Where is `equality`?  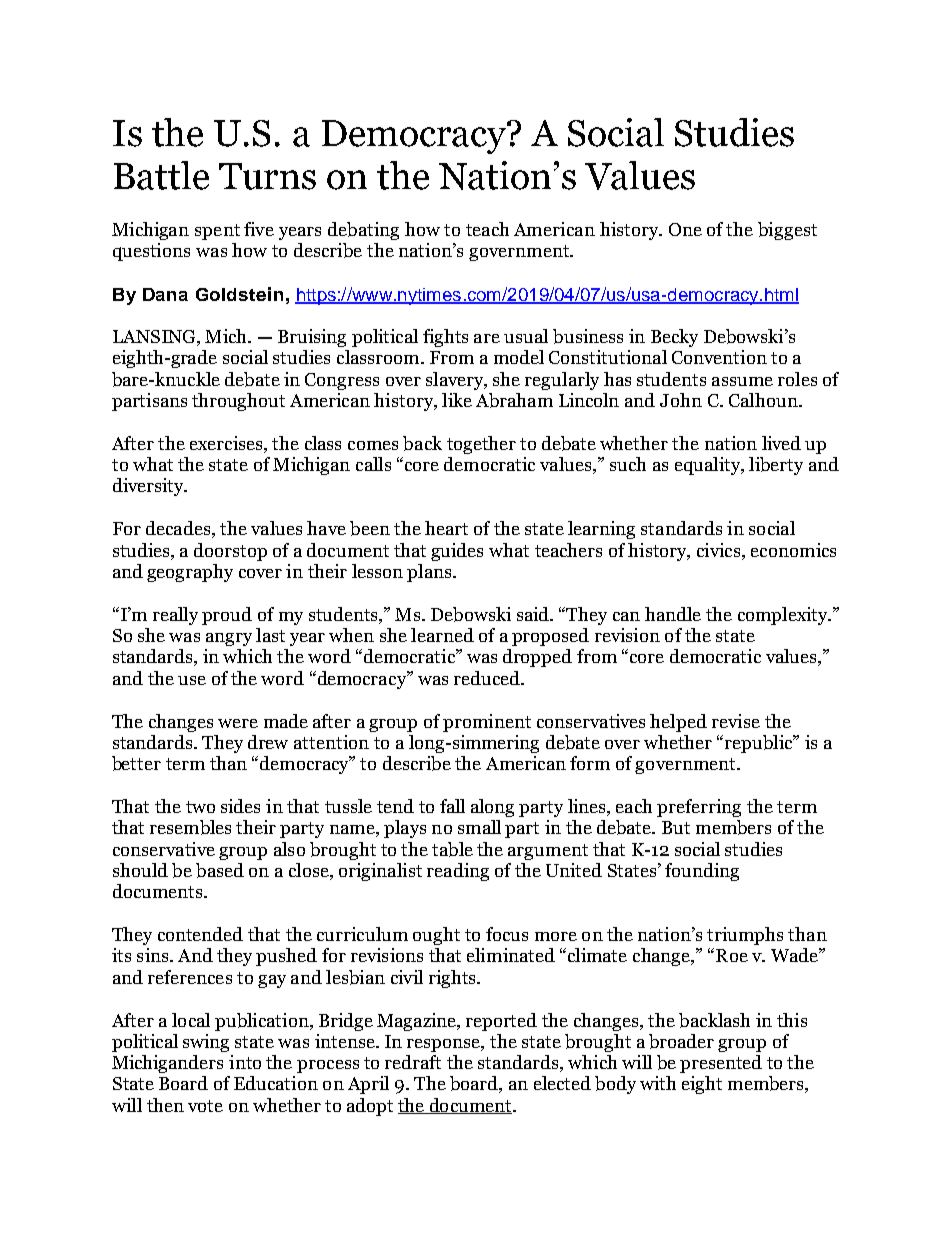 equality is located at coordinates (709, 466).
